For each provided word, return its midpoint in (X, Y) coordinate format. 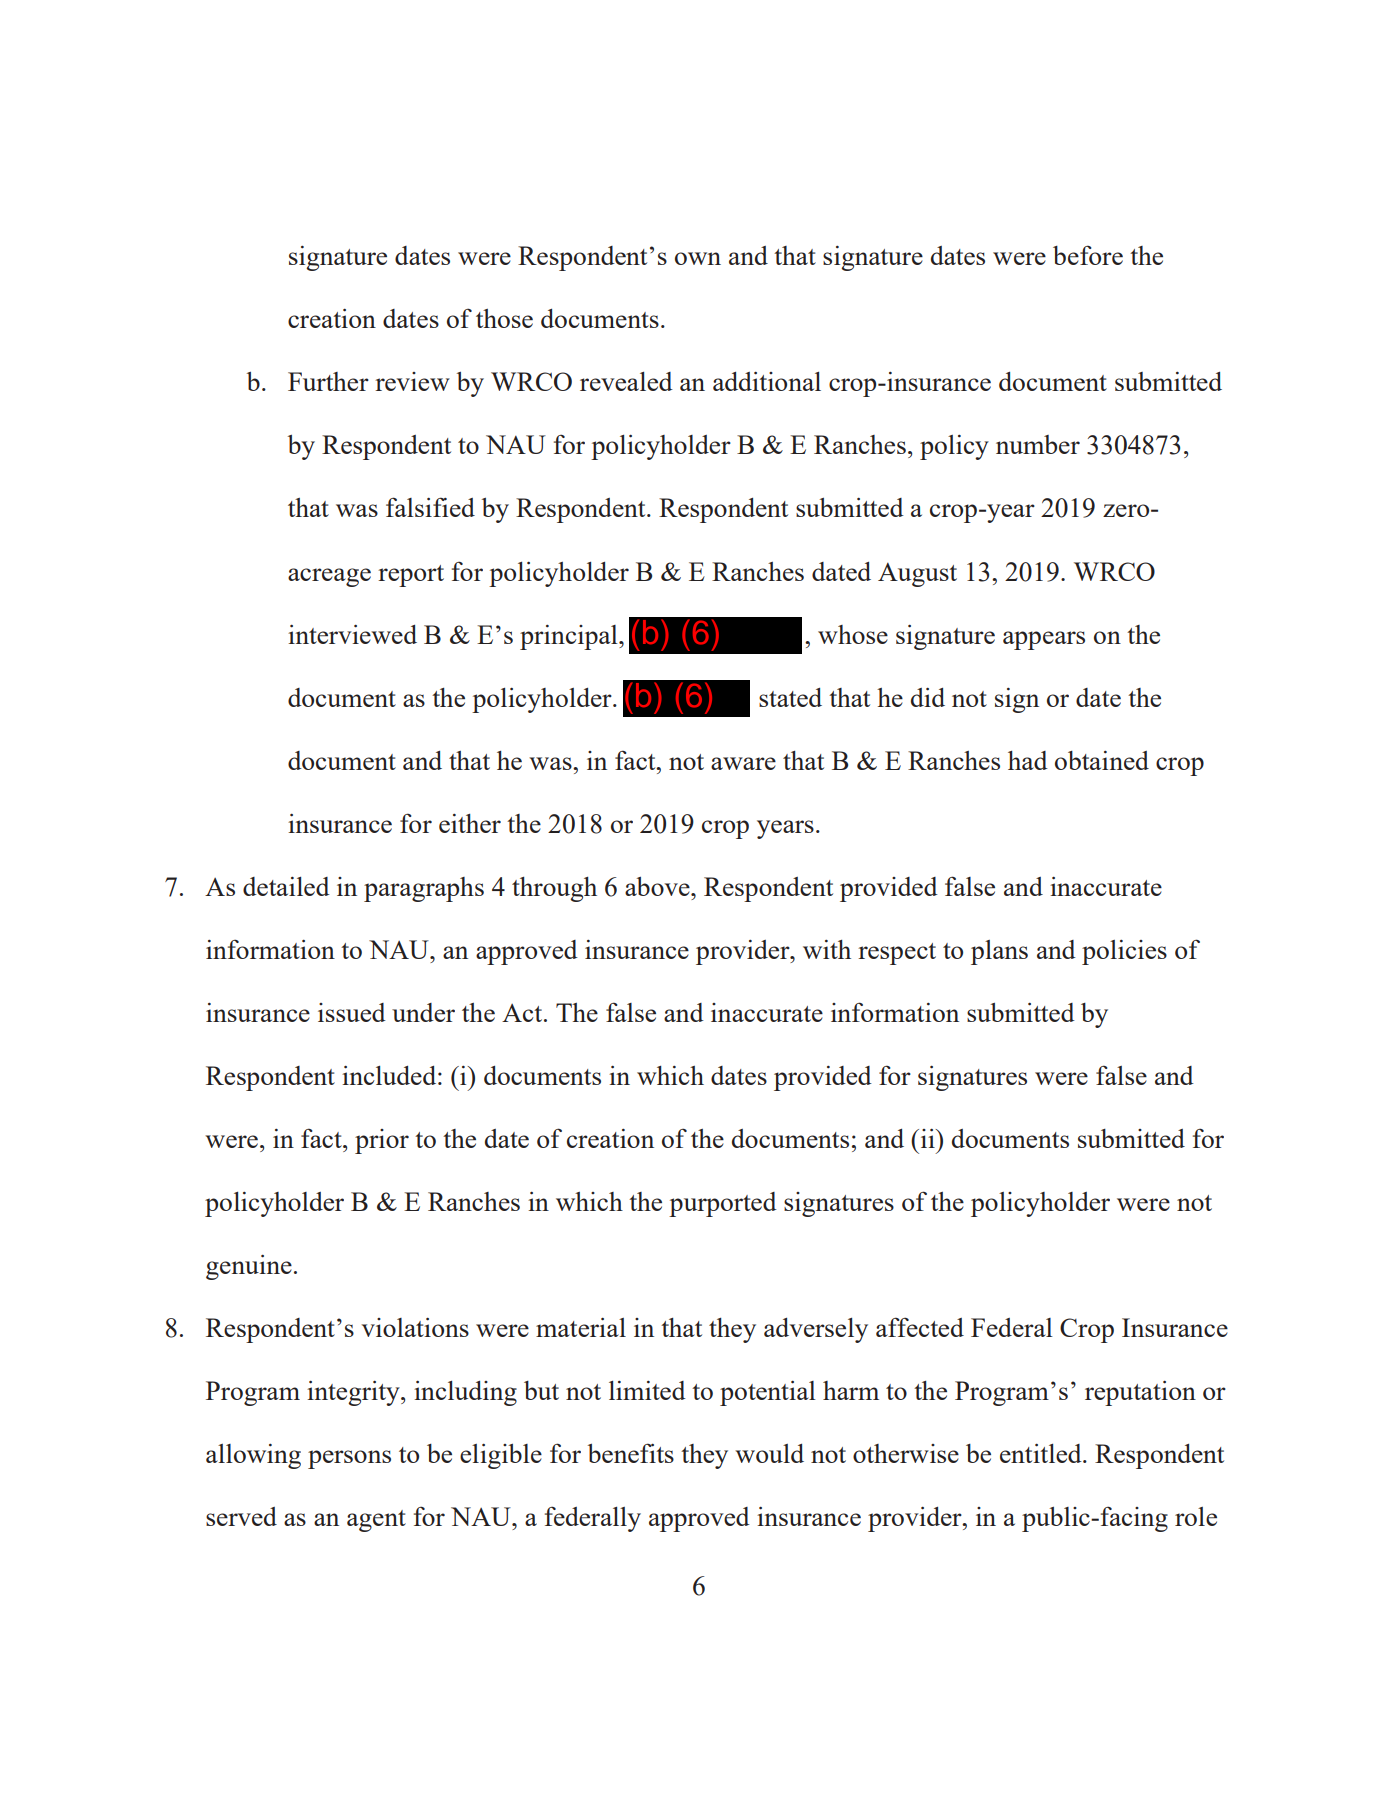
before (1088, 255)
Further (328, 381)
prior (382, 1141)
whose (853, 634)
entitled (1042, 1453)
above (658, 886)
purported (723, 1204)
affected (920, 1327)
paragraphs (424, 889)
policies (1124, 952)
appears (1044, 640)
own (698, 258)
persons (349, 1459)
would (769, 1453)
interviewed (352, 634)
